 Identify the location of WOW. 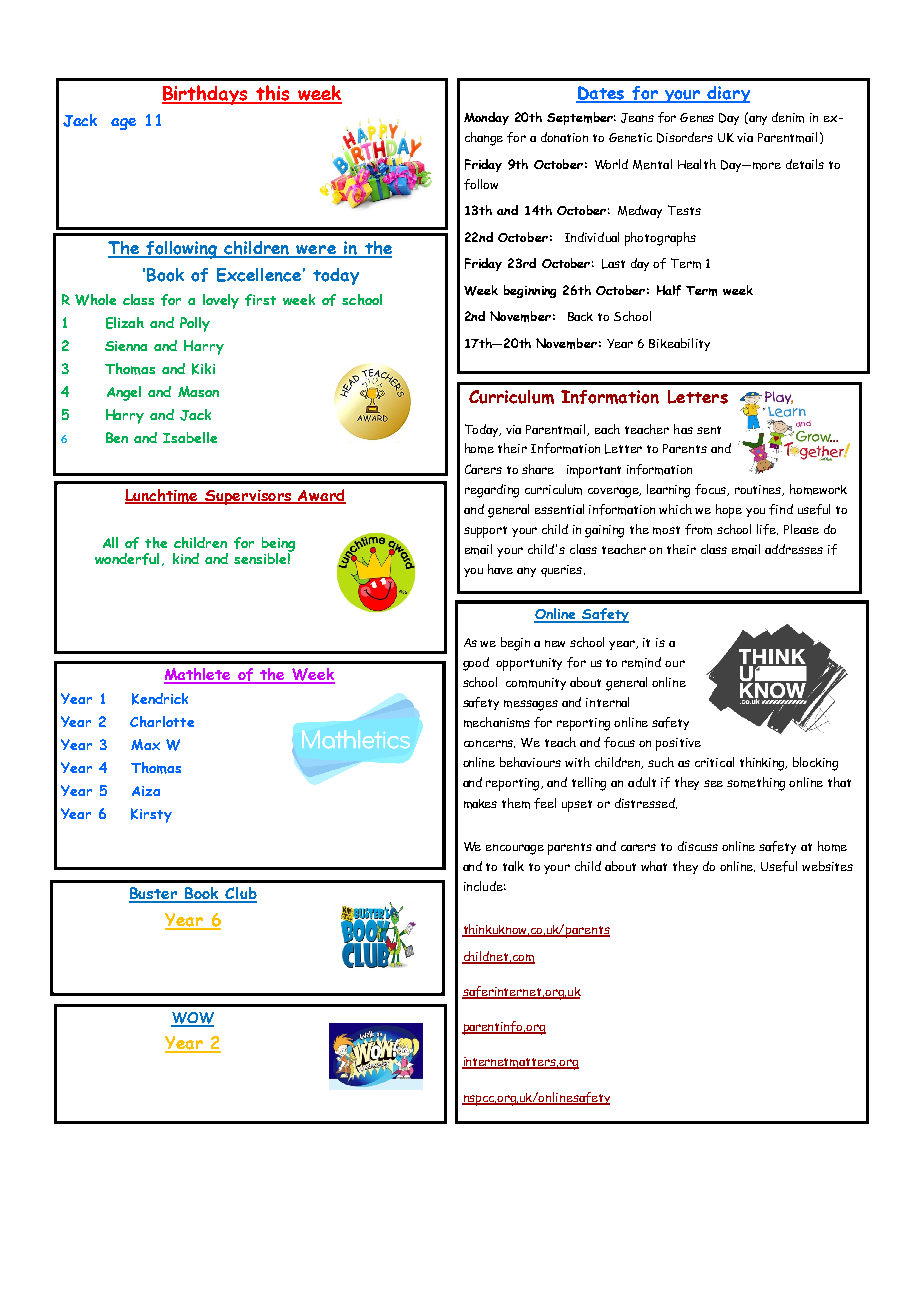
(192, 1019).
